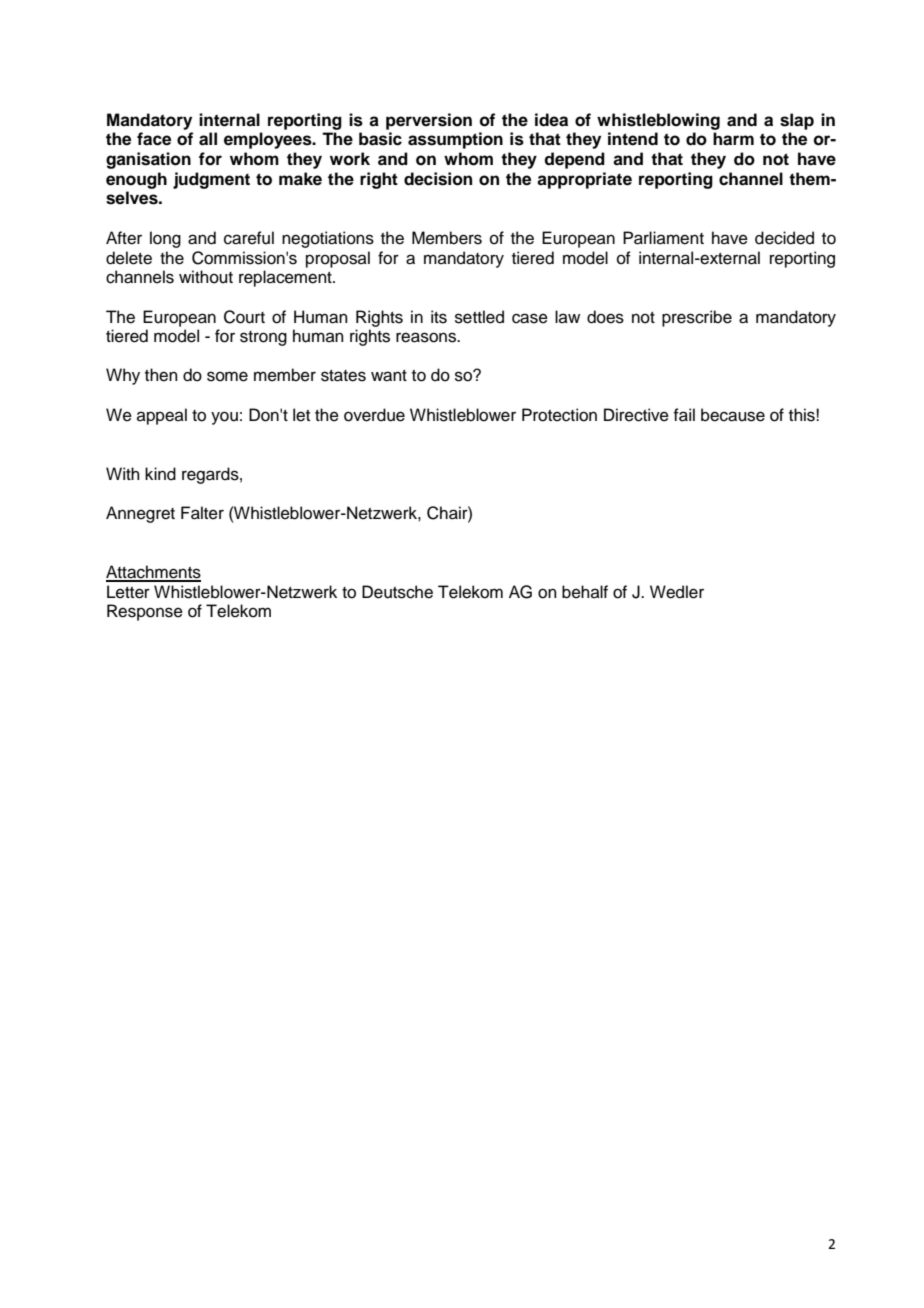 This image has height=1308, width=924. I want to click on kind, so click(160, 474).
